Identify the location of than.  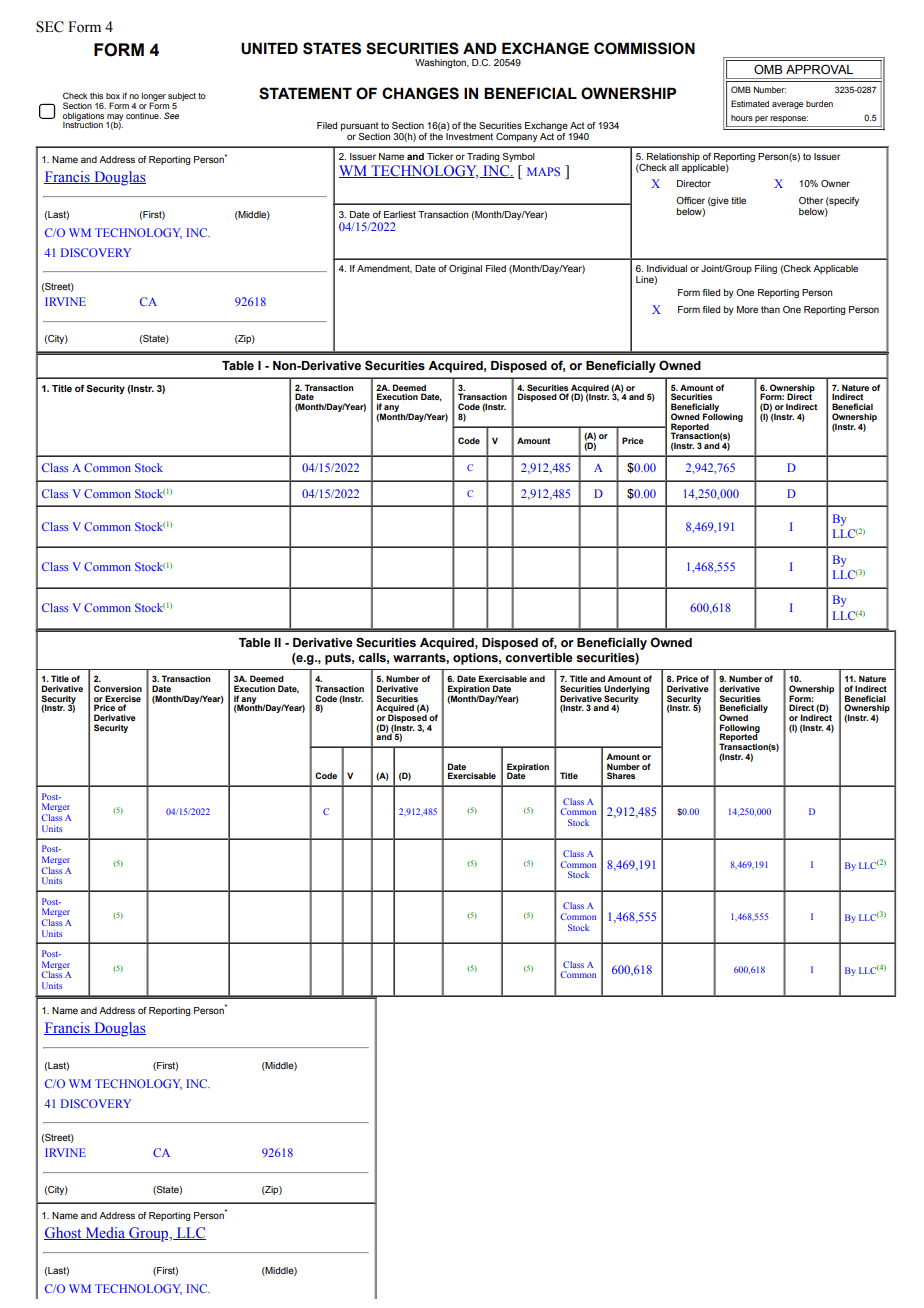
(770, 309).
